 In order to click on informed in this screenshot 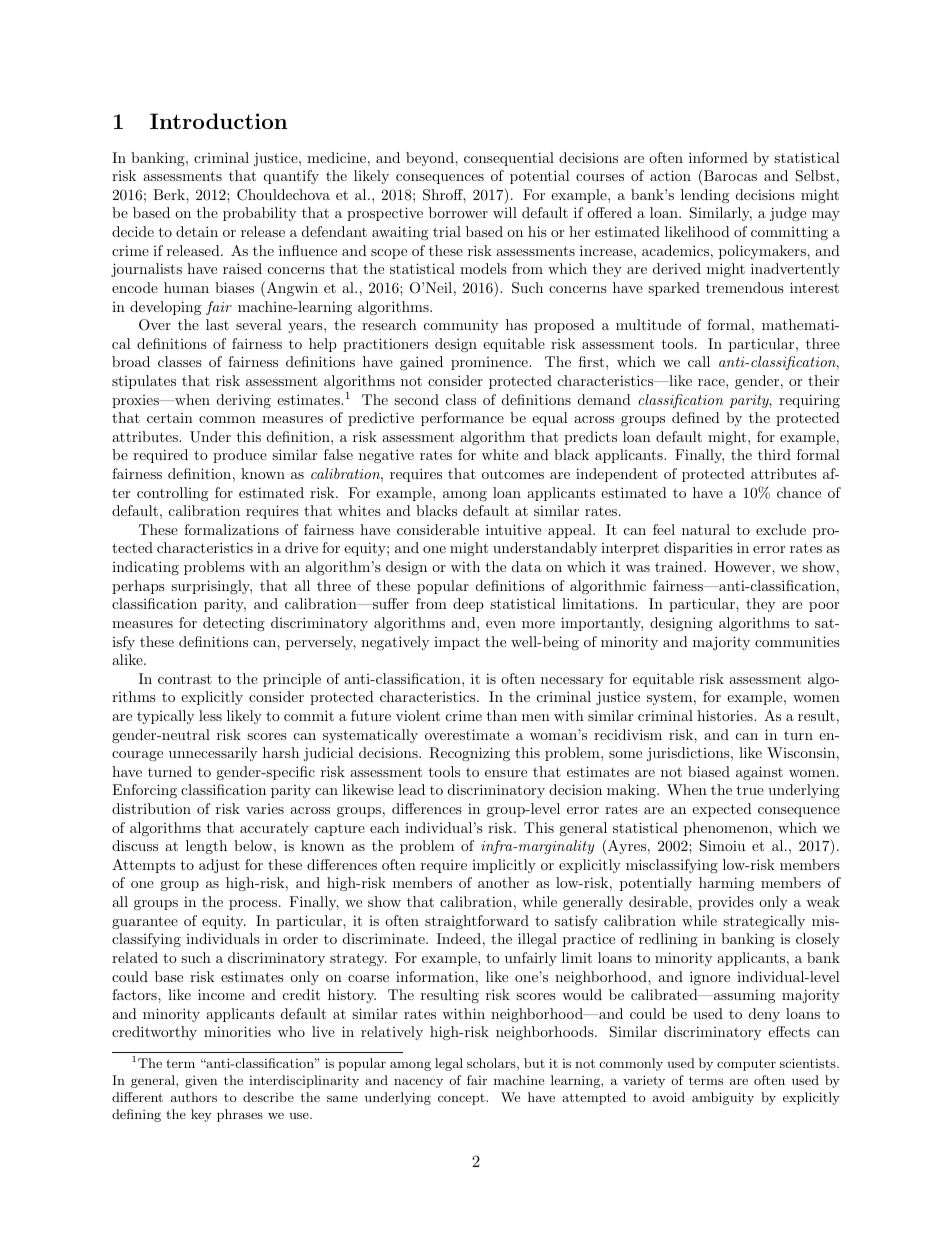, I will do `click(718, 157)`.
